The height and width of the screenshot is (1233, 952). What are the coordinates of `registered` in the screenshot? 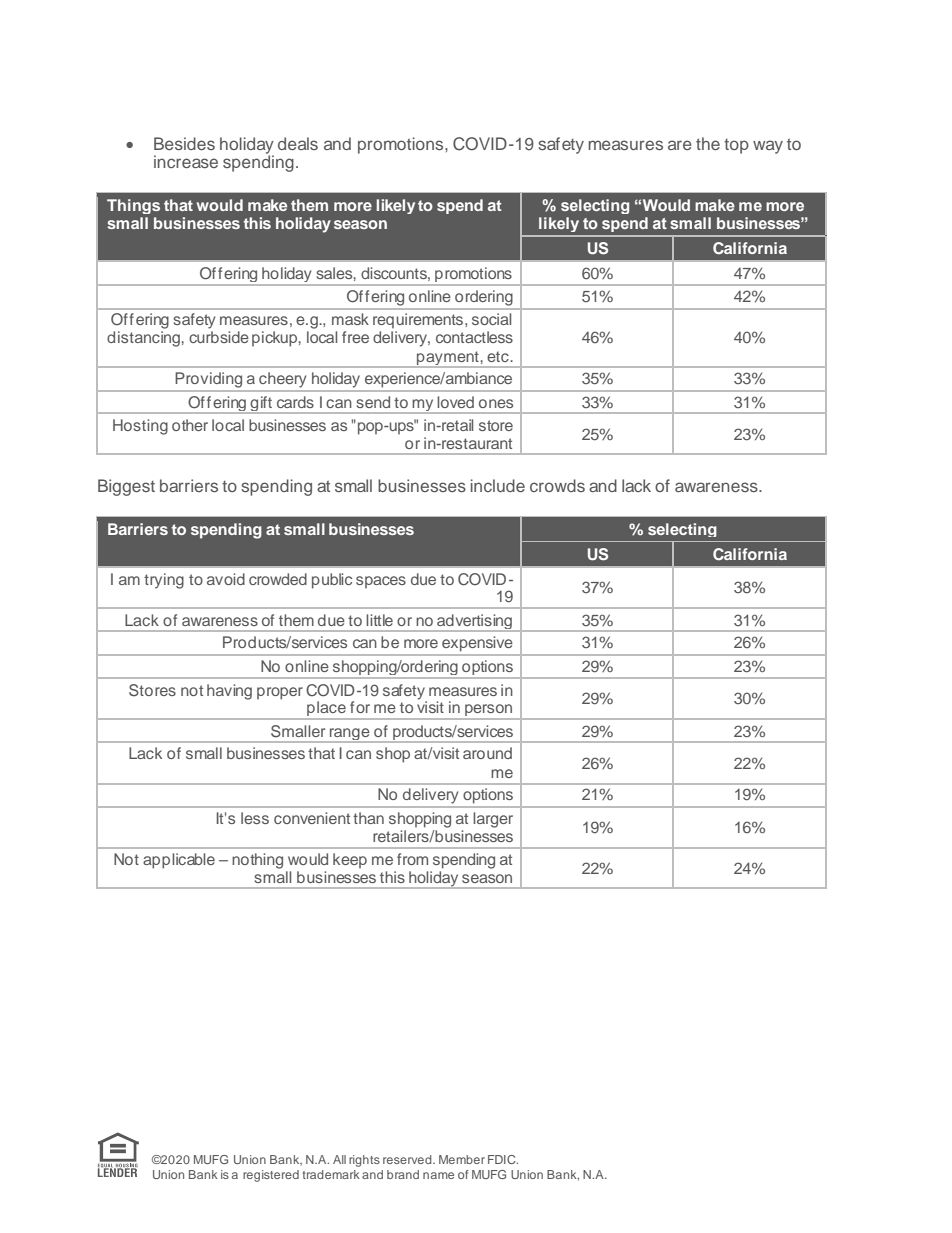 It's located at (271, 1176).
